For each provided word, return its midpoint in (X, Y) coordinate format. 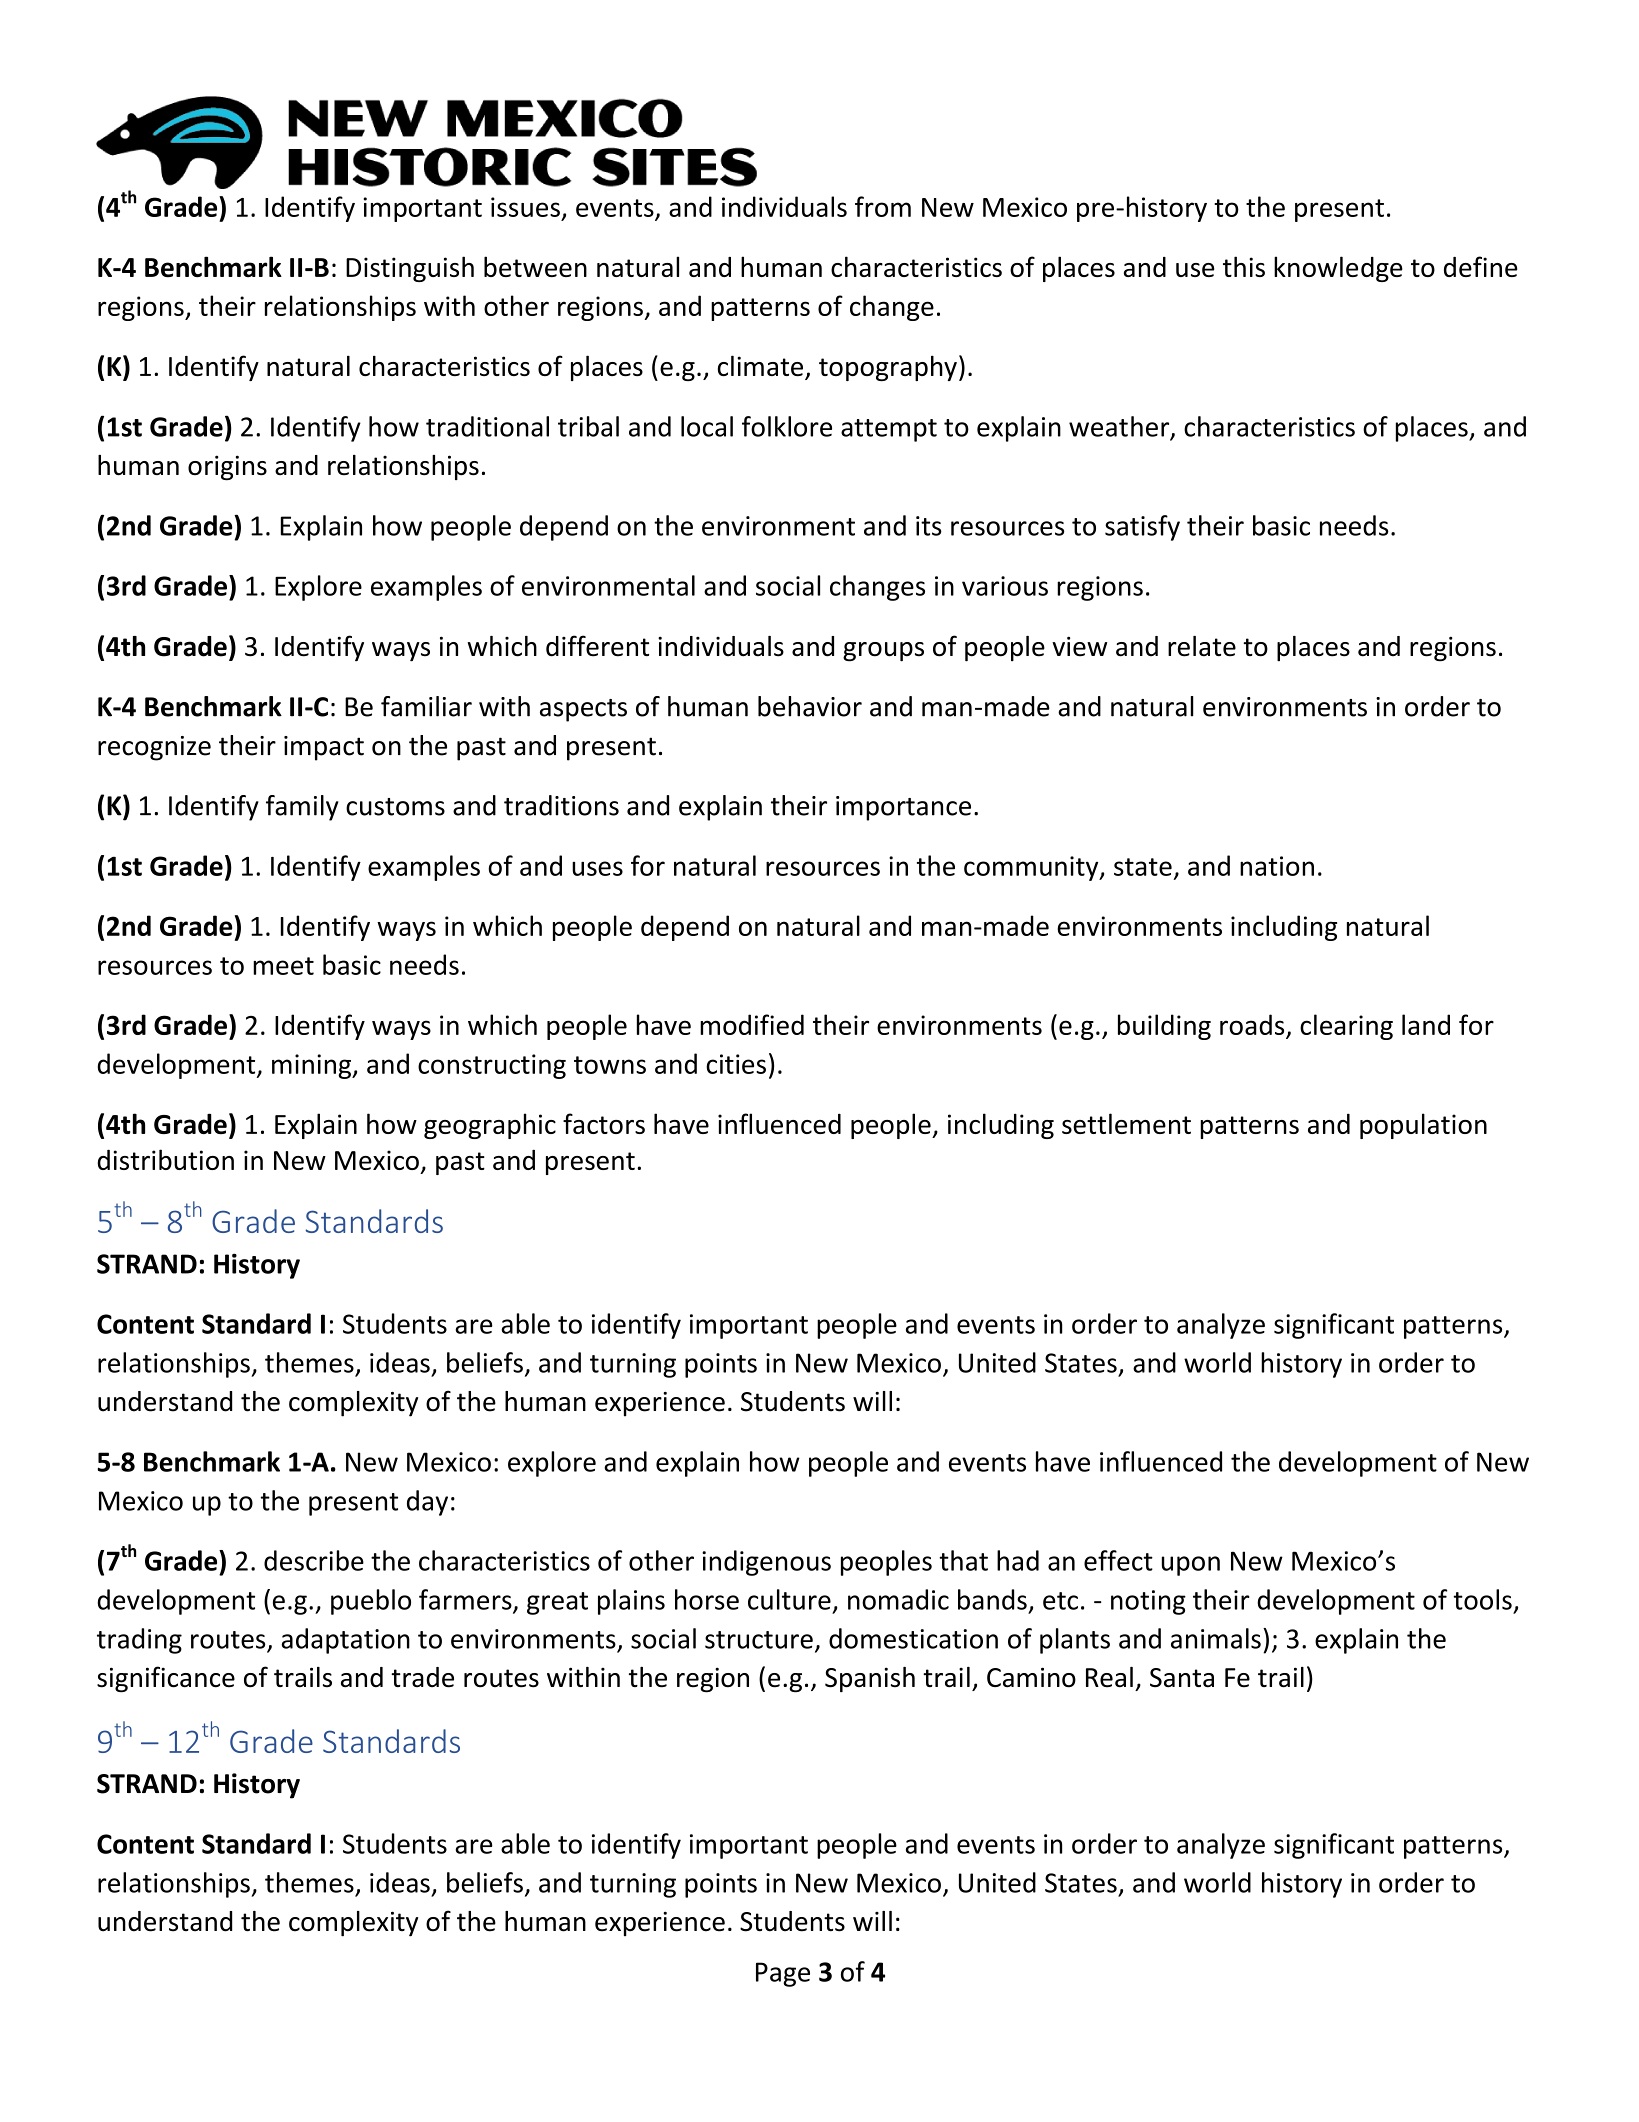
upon (1191, 1566)
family (302, 808)
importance (903, 808)
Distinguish (410, 269)
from (883, 206)
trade (422, 1677)
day (427, 1503)
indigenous (766, 1563)
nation (1277, 866)
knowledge (1338, 269)
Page (783, 1974)
